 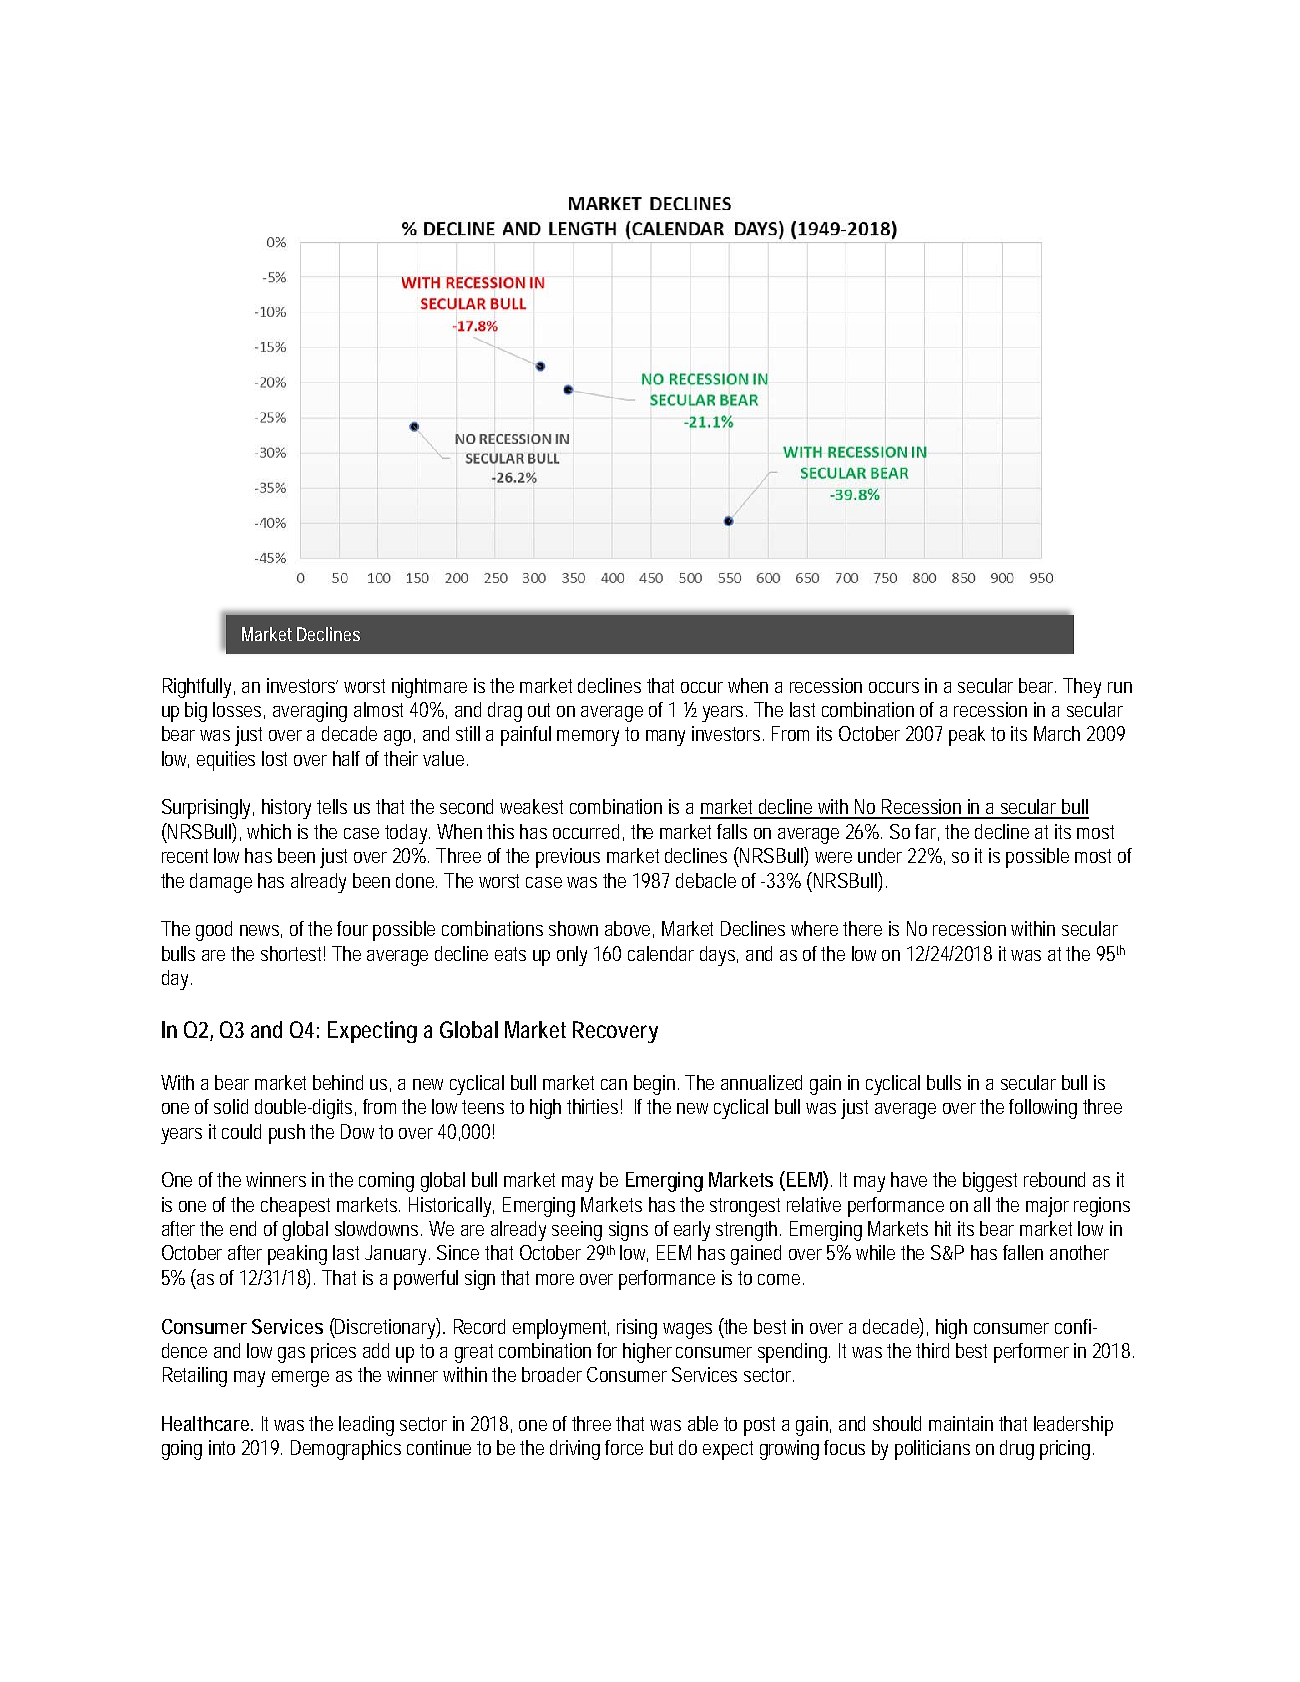 What do you see at coordinates (378, 1228) in the screenshot?
I see `slowdowns` at bounding box center [378, 1228].
